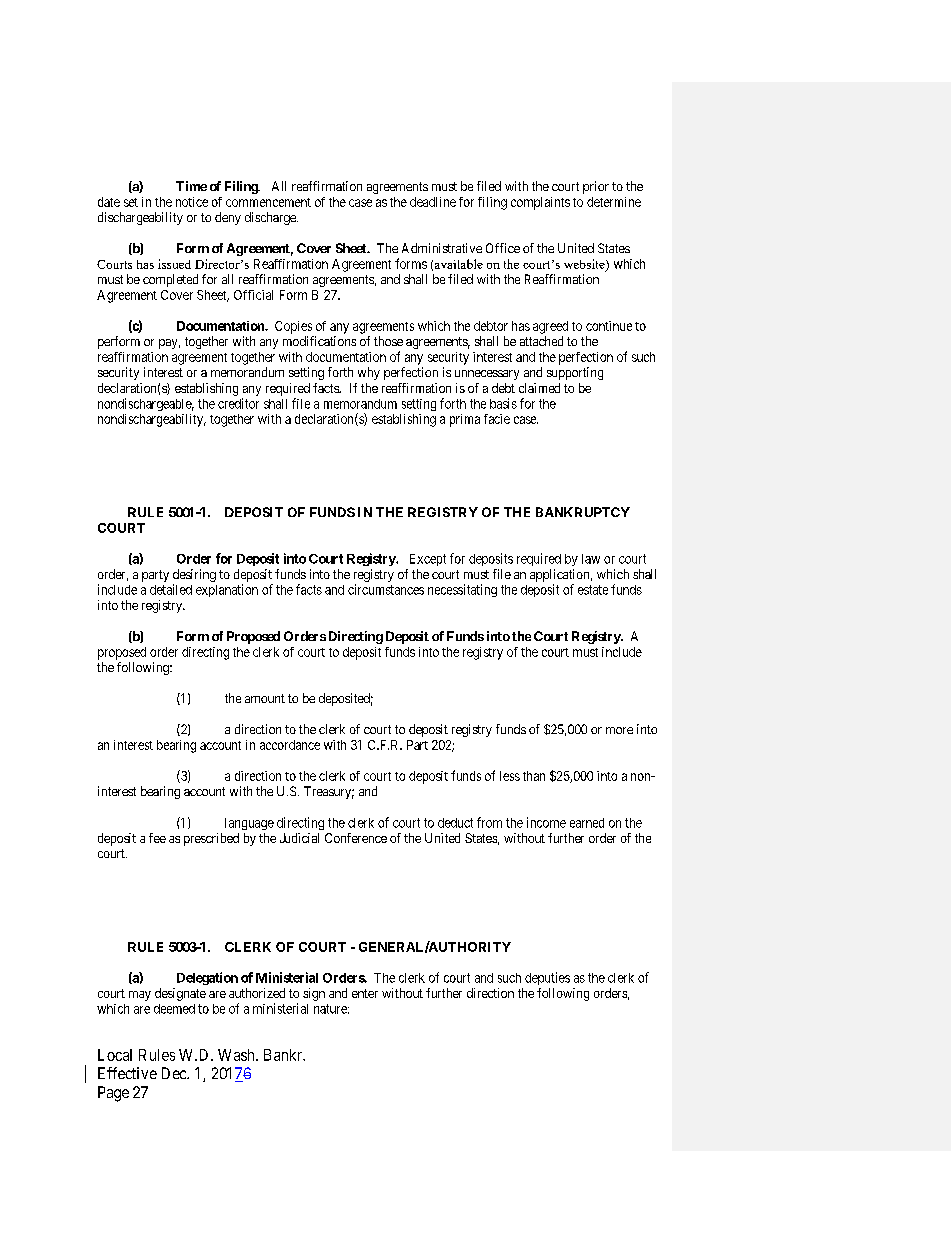 This screenshot has width=952, height=1233. Describe the element at coordinates (365, 993) in the screenshot. I see `enter` at that location.
